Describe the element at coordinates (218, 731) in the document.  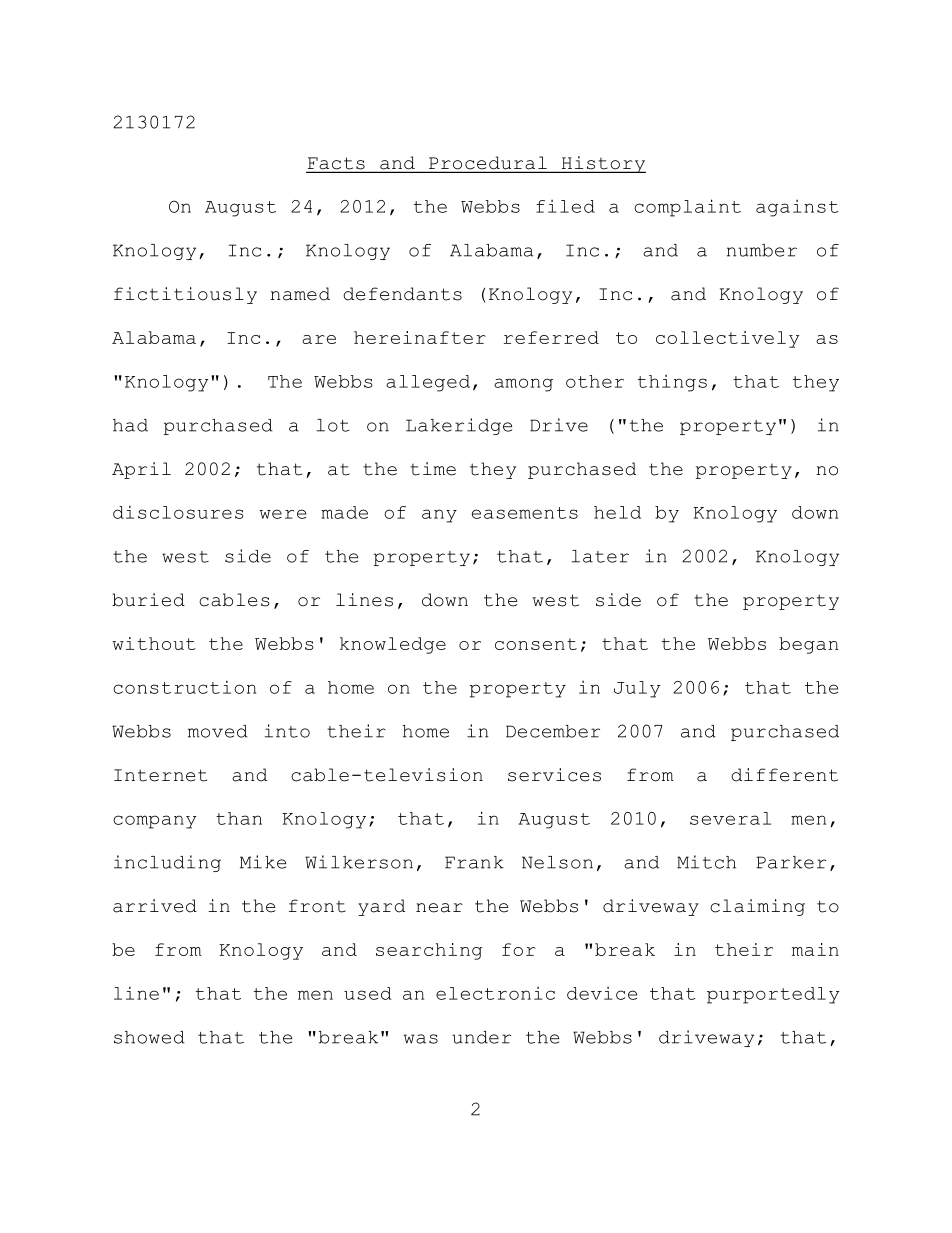
I see `moved` at that location.
